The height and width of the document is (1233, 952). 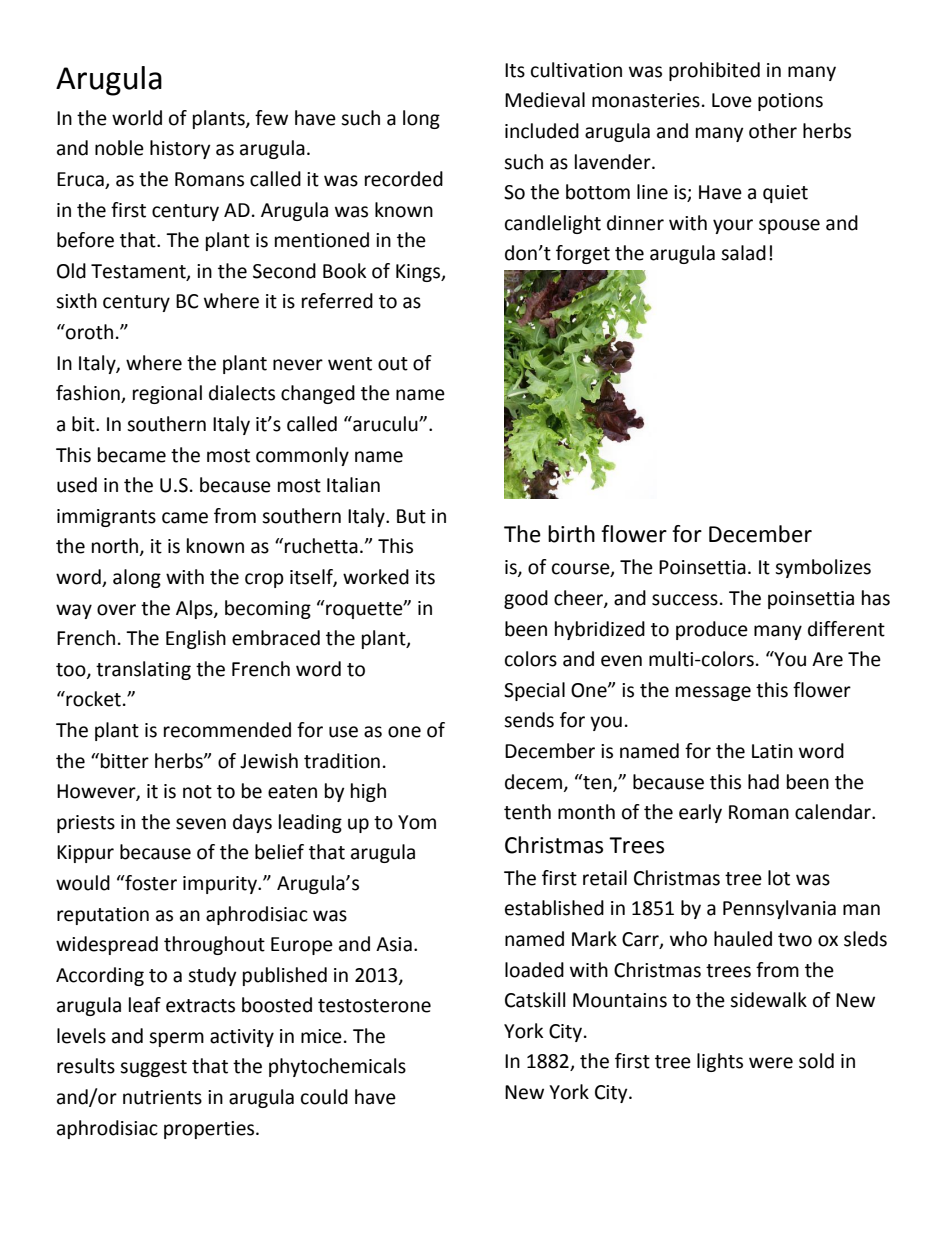 What do you see at coordinates (771, 1063) in the document?
I see `were` at bounding box center [771, 1063].
